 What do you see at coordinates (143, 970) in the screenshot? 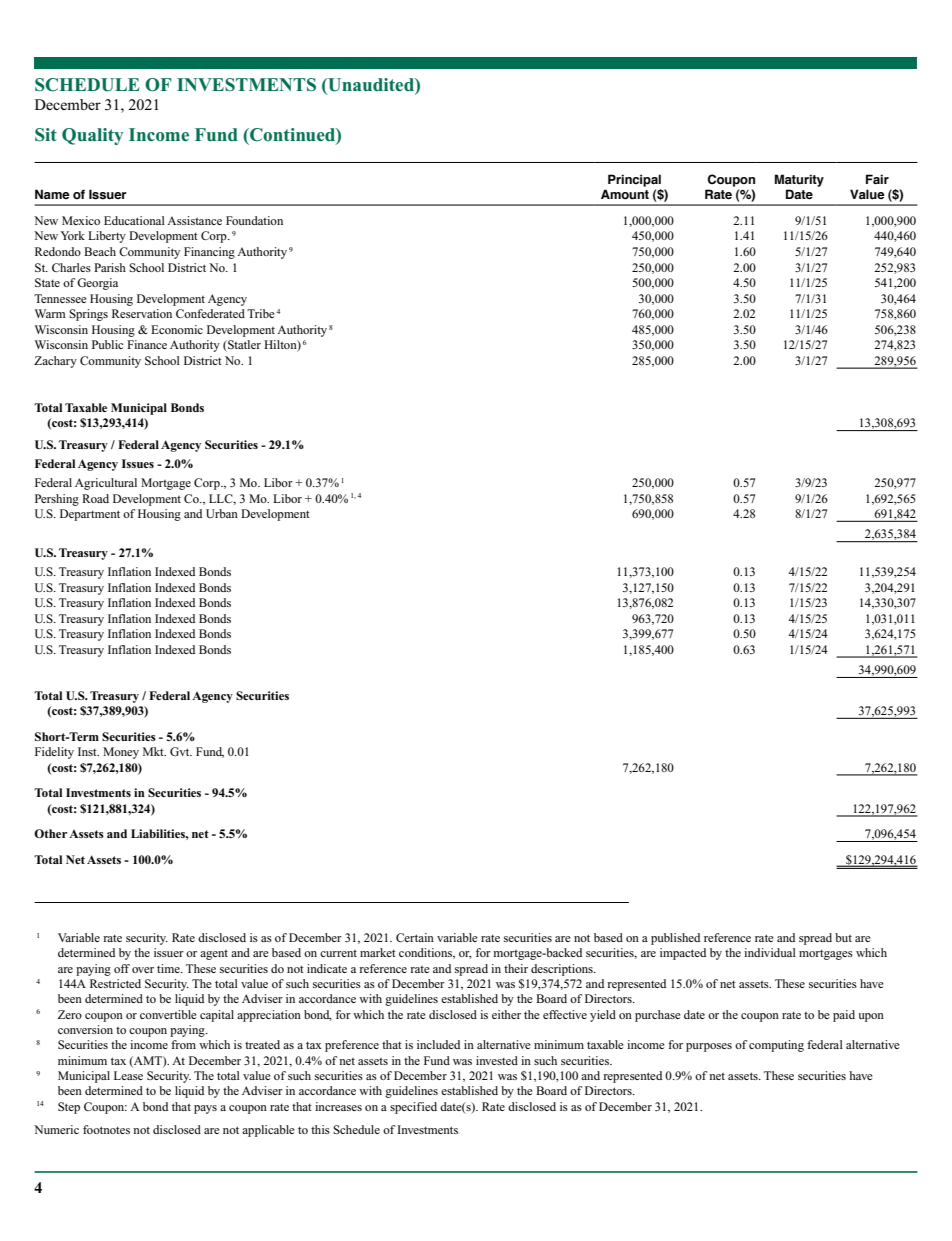
I see `over` at bounding box center [143, 970].
